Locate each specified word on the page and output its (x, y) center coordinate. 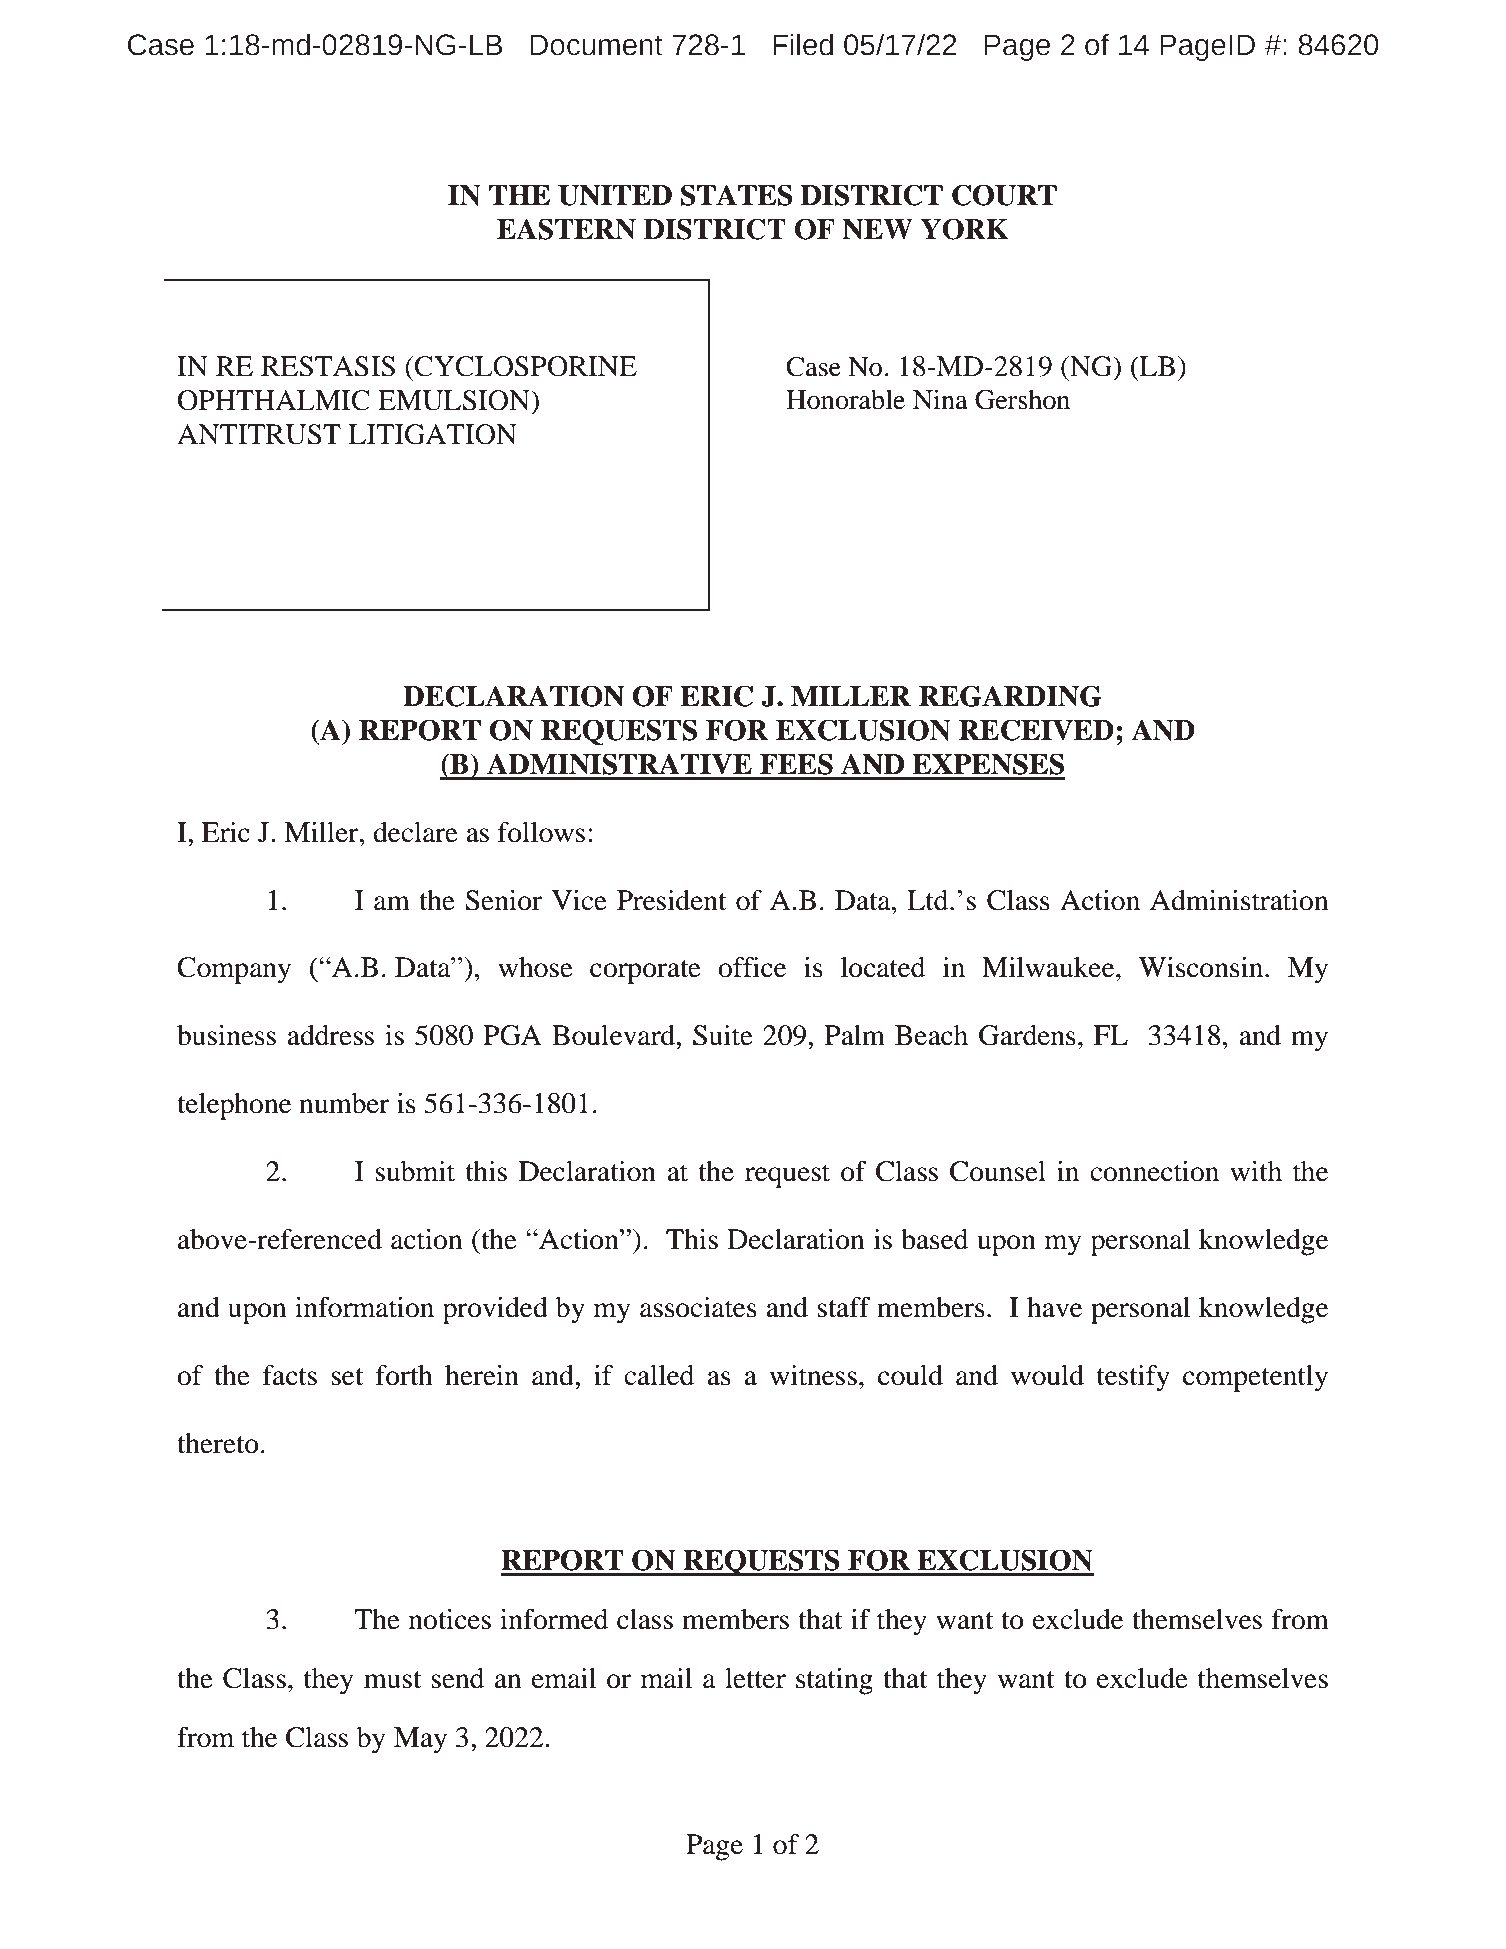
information (364, 1307)
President (671, 900)
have (1054, 1307)
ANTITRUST (259, 434)
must (392, 1680)
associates (698, 1307)
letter (755, 1678)
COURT (1004, 195)
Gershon (1022, 399)
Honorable (845, 400)
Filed (803, 45)
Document (596, 45)
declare (415, 832)
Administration (1239, 900)
